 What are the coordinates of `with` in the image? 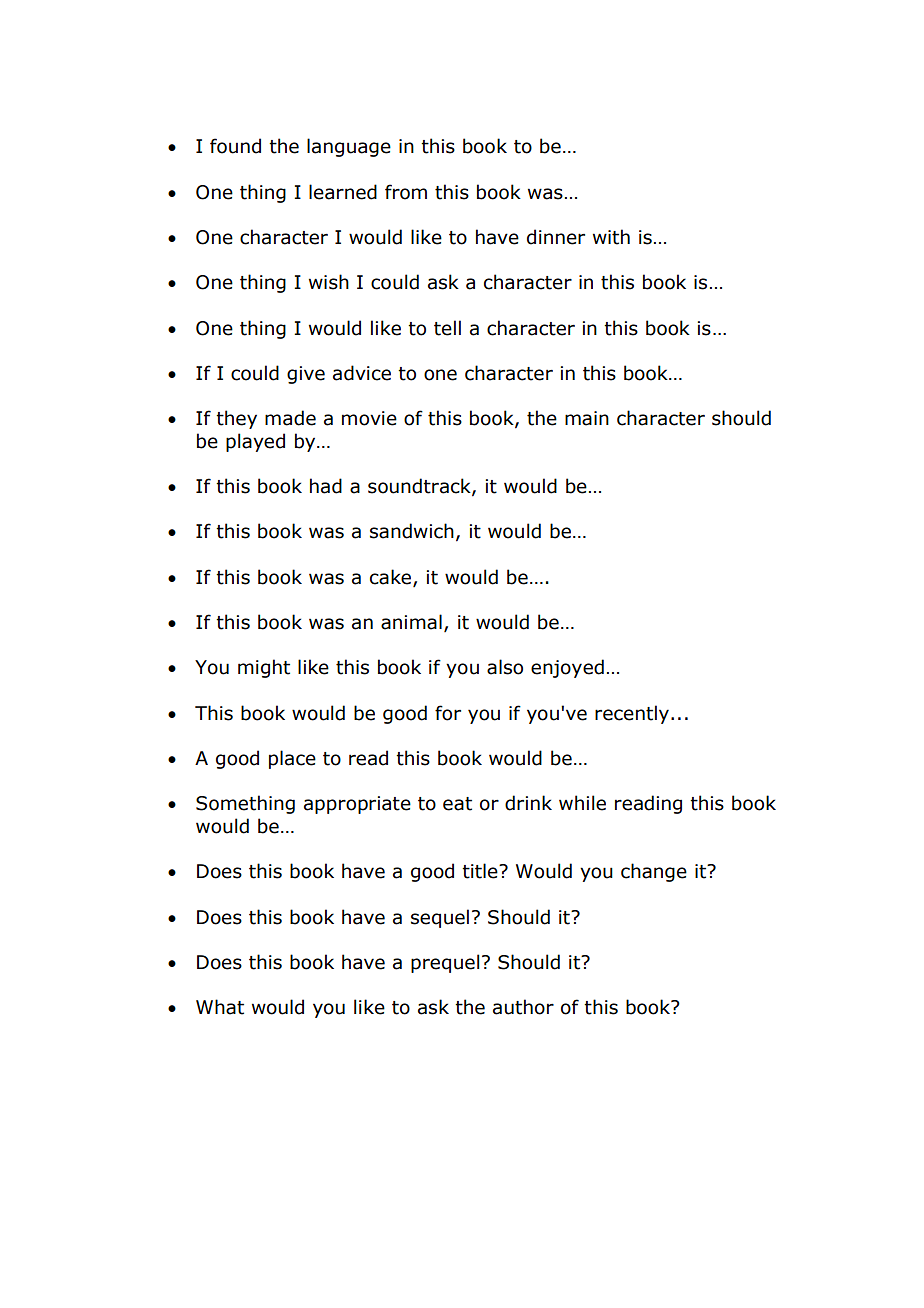 It's located at (611, 237).
